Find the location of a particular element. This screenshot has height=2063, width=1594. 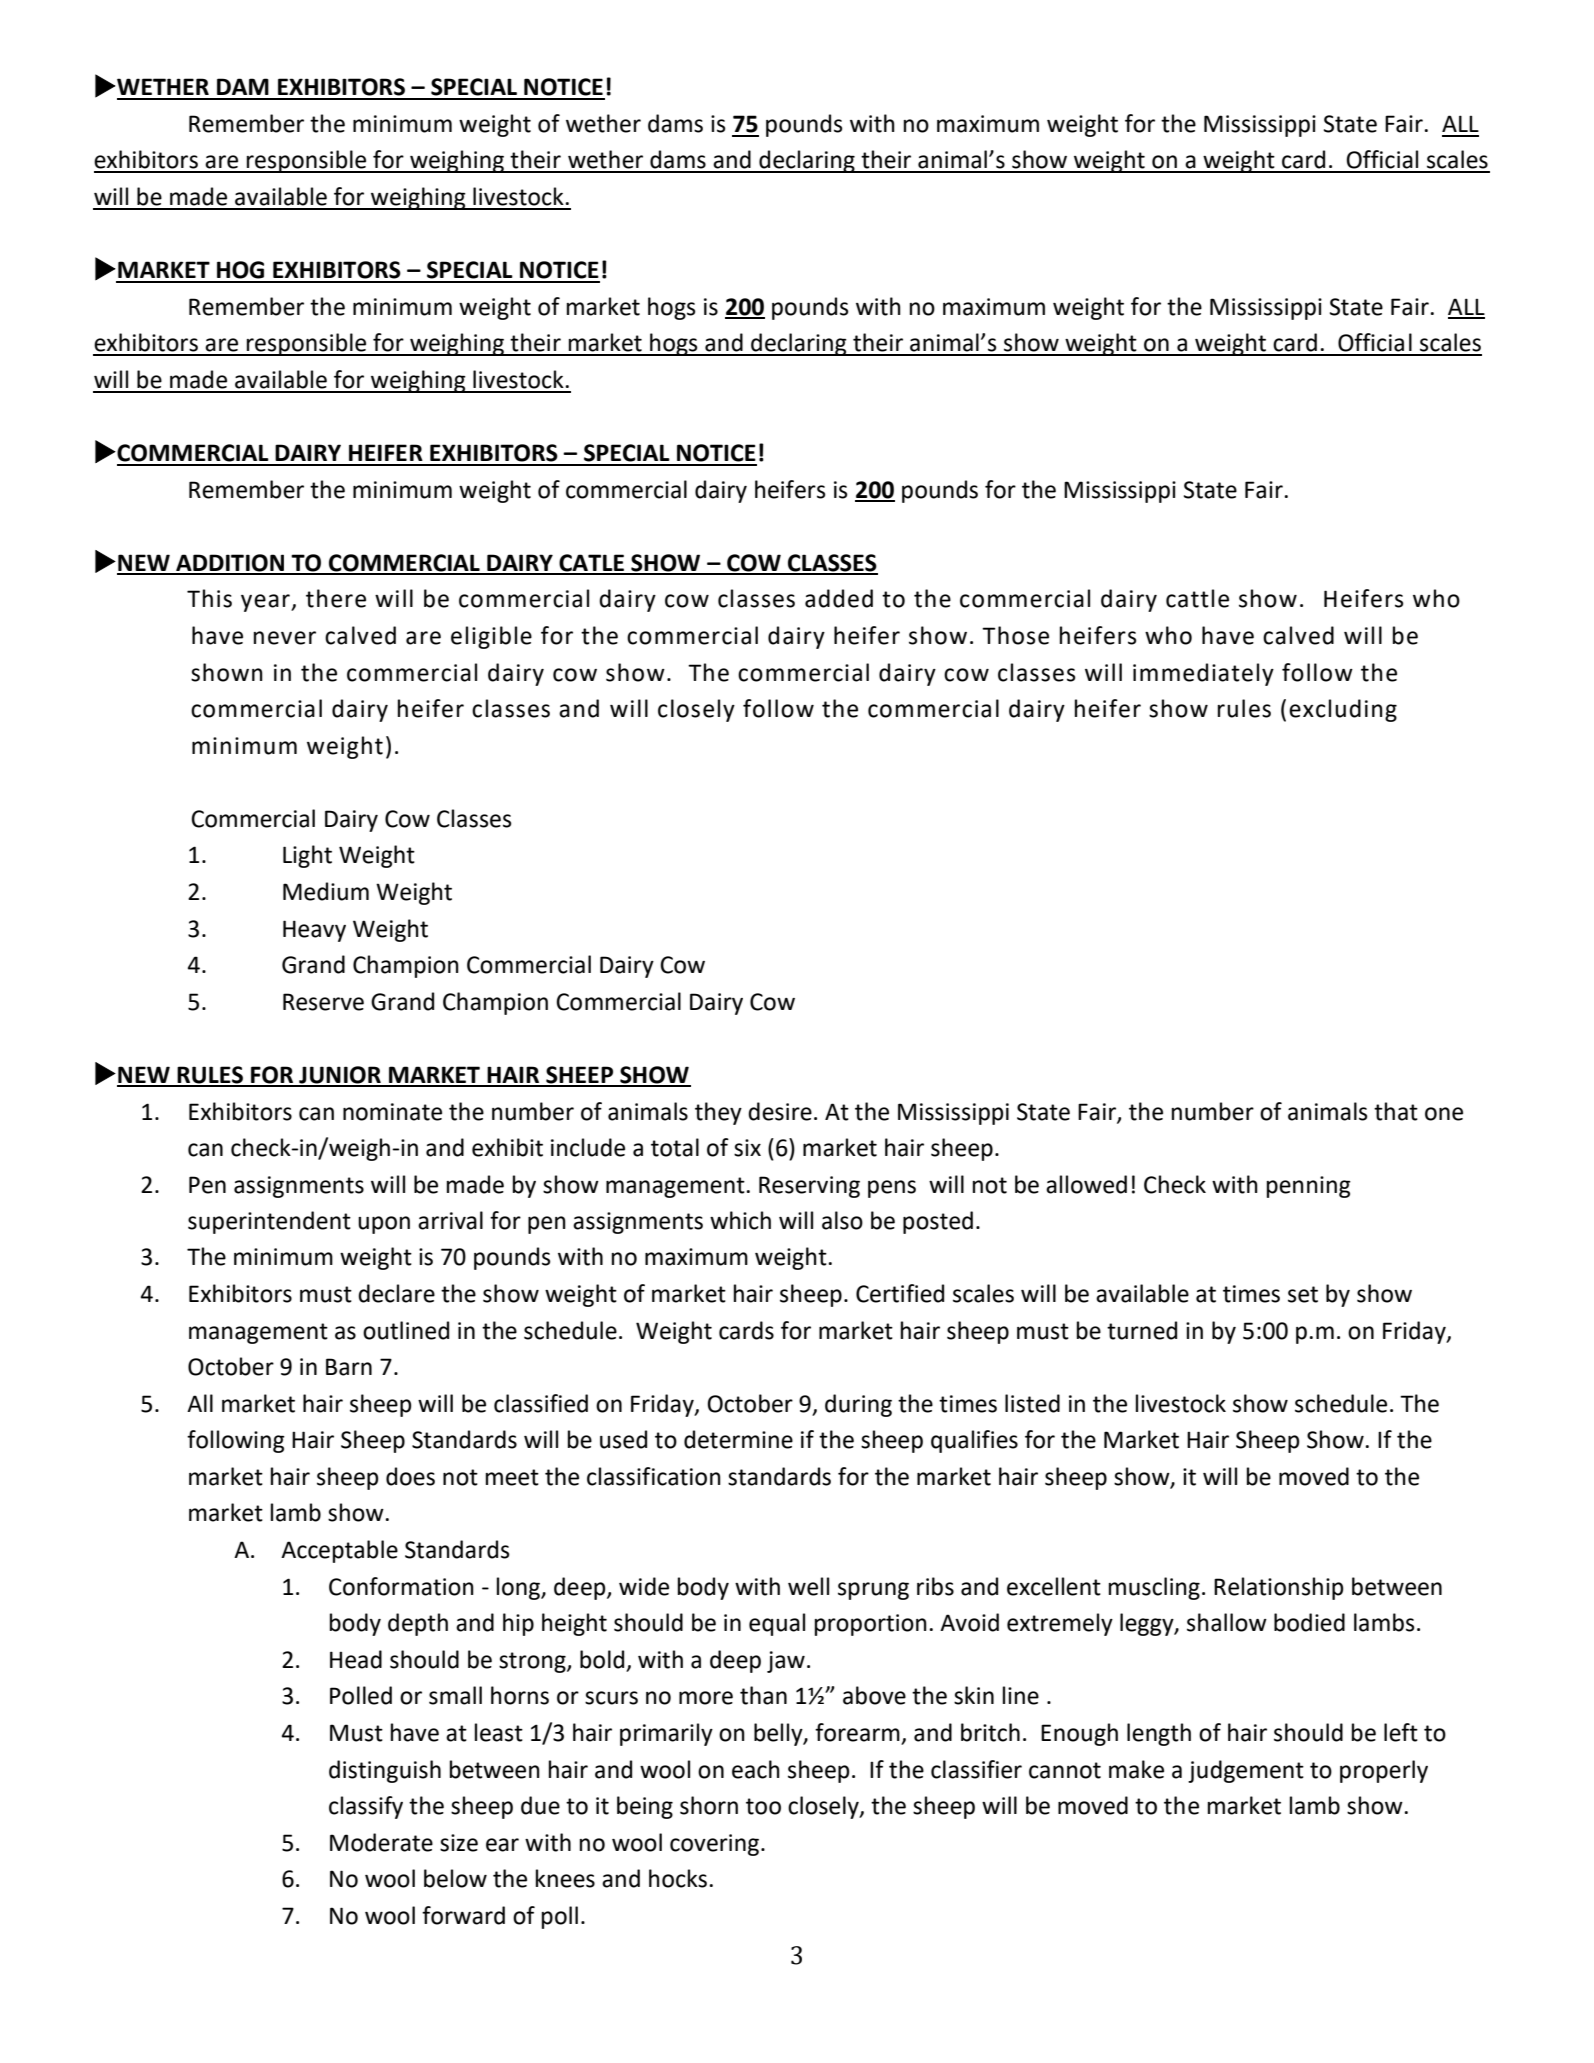

during is located at coordinates (858, 1405).
